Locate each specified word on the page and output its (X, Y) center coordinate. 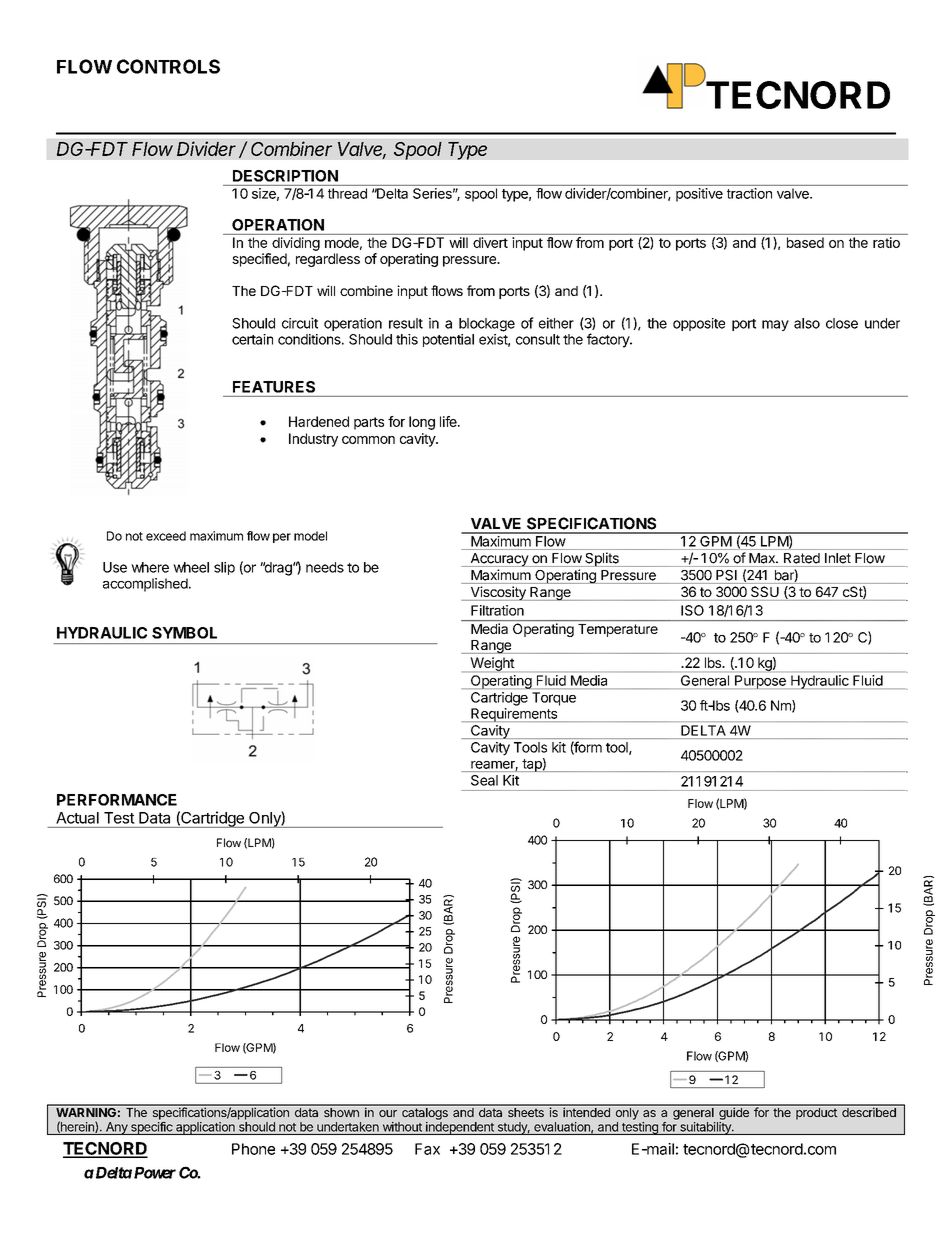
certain (252, 339)
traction (749, 193)
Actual (77, 818)
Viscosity (498, 593)
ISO (692, 610)
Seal (484, 780)
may (775, 325)
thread (347, 193)
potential (448, 340)
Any (117, 1128)
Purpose (760, 682)
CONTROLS (168, 66)
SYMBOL (184, 633)
